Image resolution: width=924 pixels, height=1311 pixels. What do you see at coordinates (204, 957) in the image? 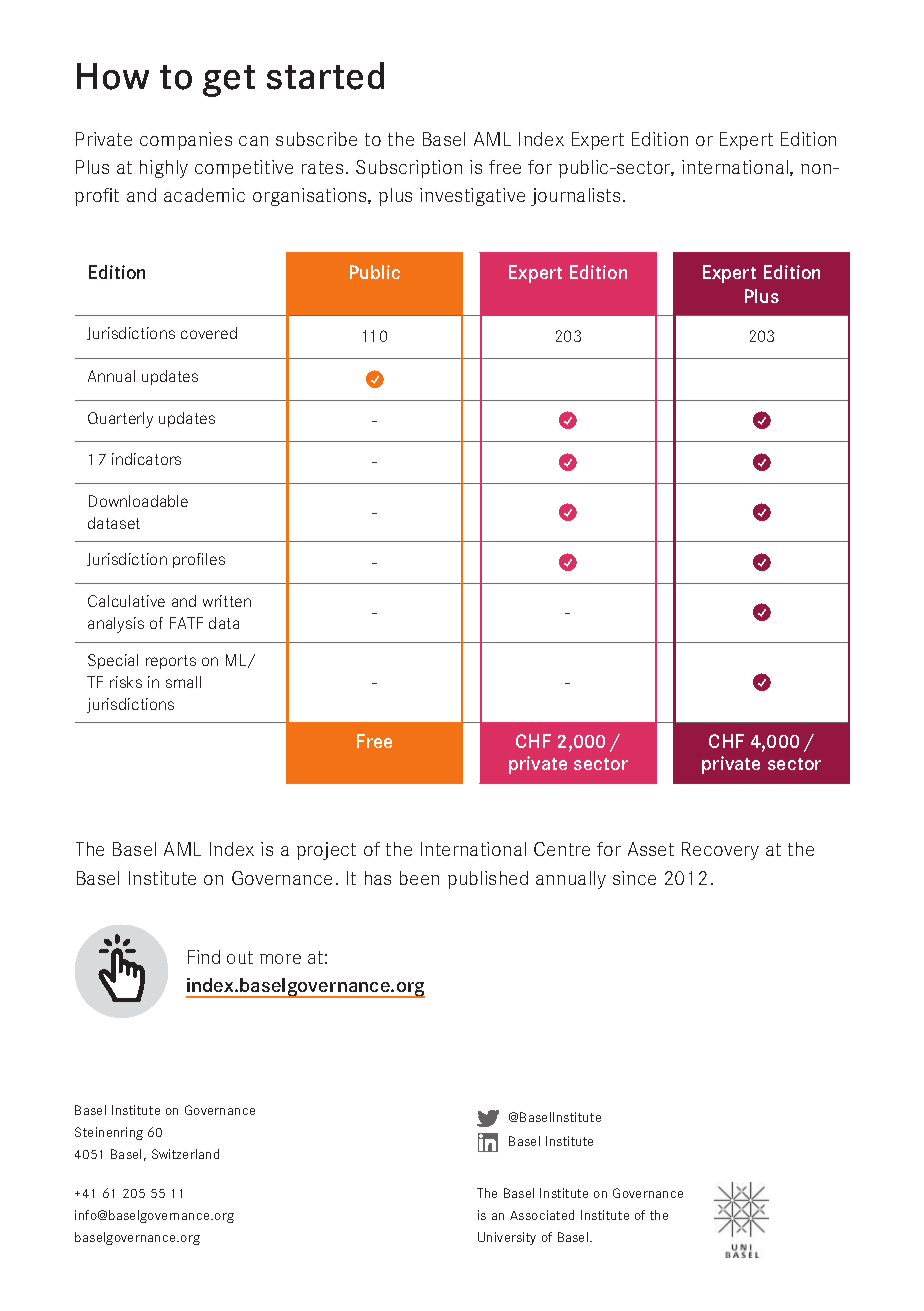
I see `Find` at bounding box center [204, 957].
